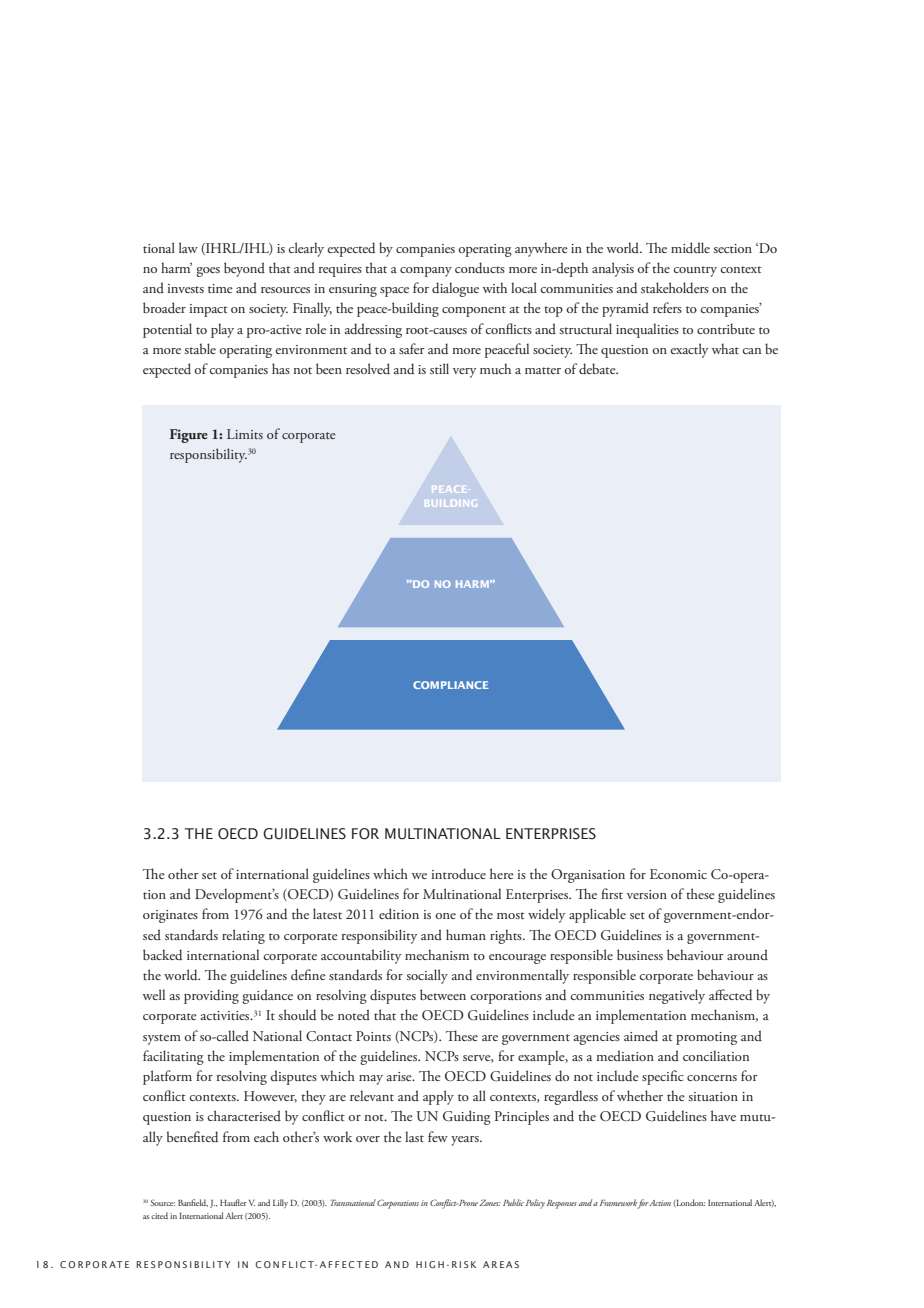  What do you see at coordinates (467, 1264) in the screenshot?
I see `isk` at bounding box center [467, 1264].
